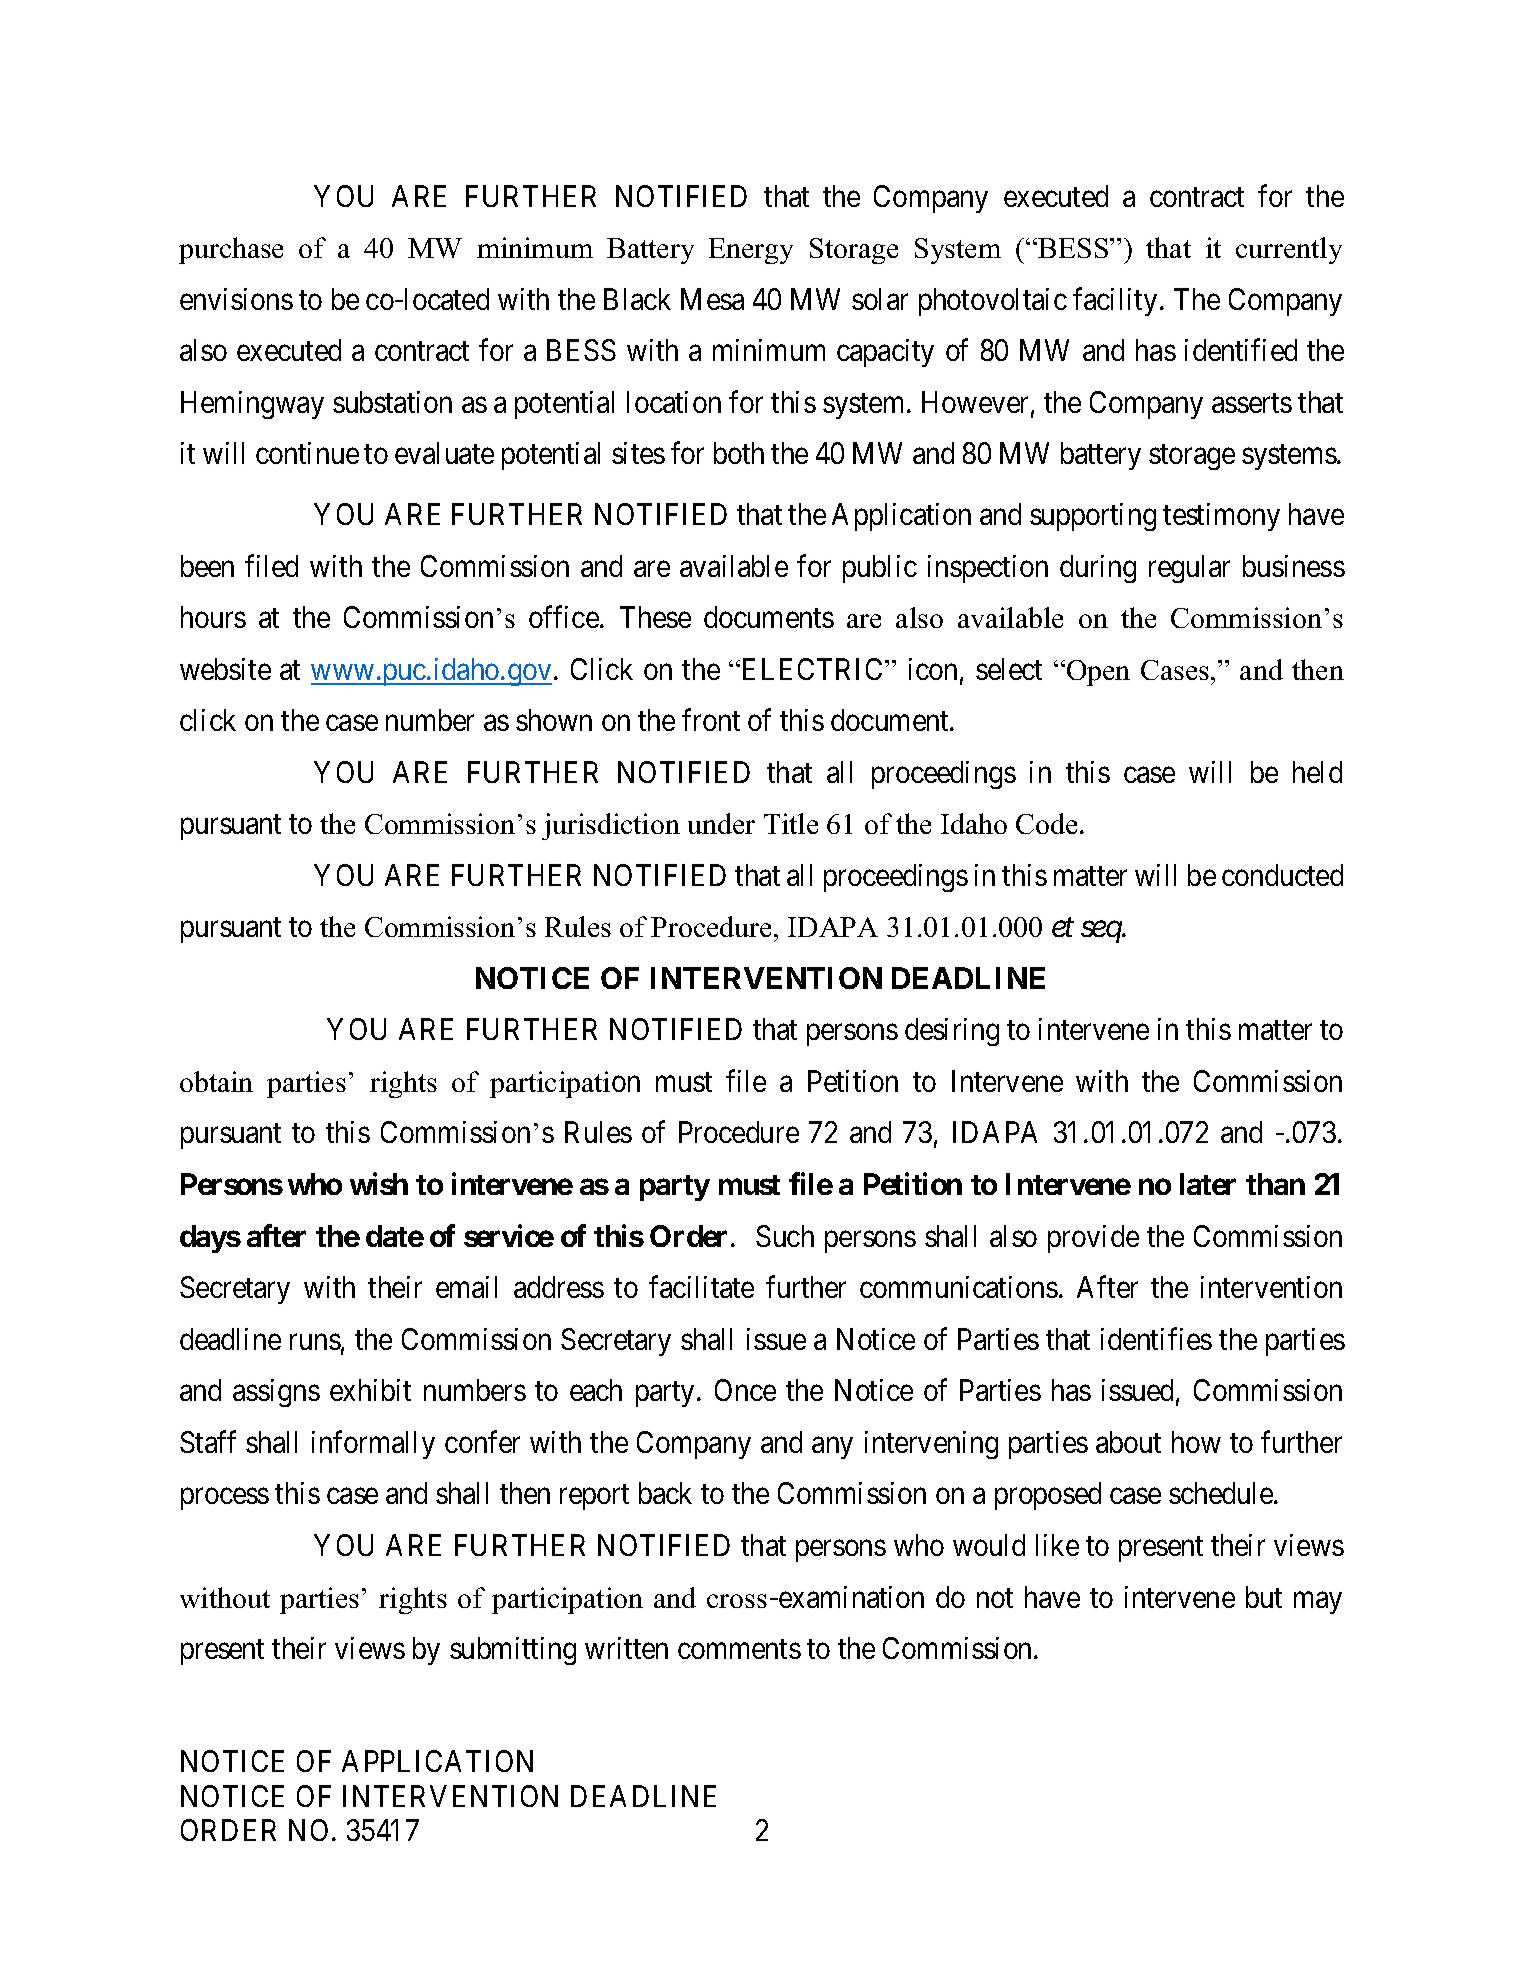 This screenshot has height=1972, width=1523. Describe the element at coordinates (712, 299) in the screenshot. I see `Mesa` at that location.
